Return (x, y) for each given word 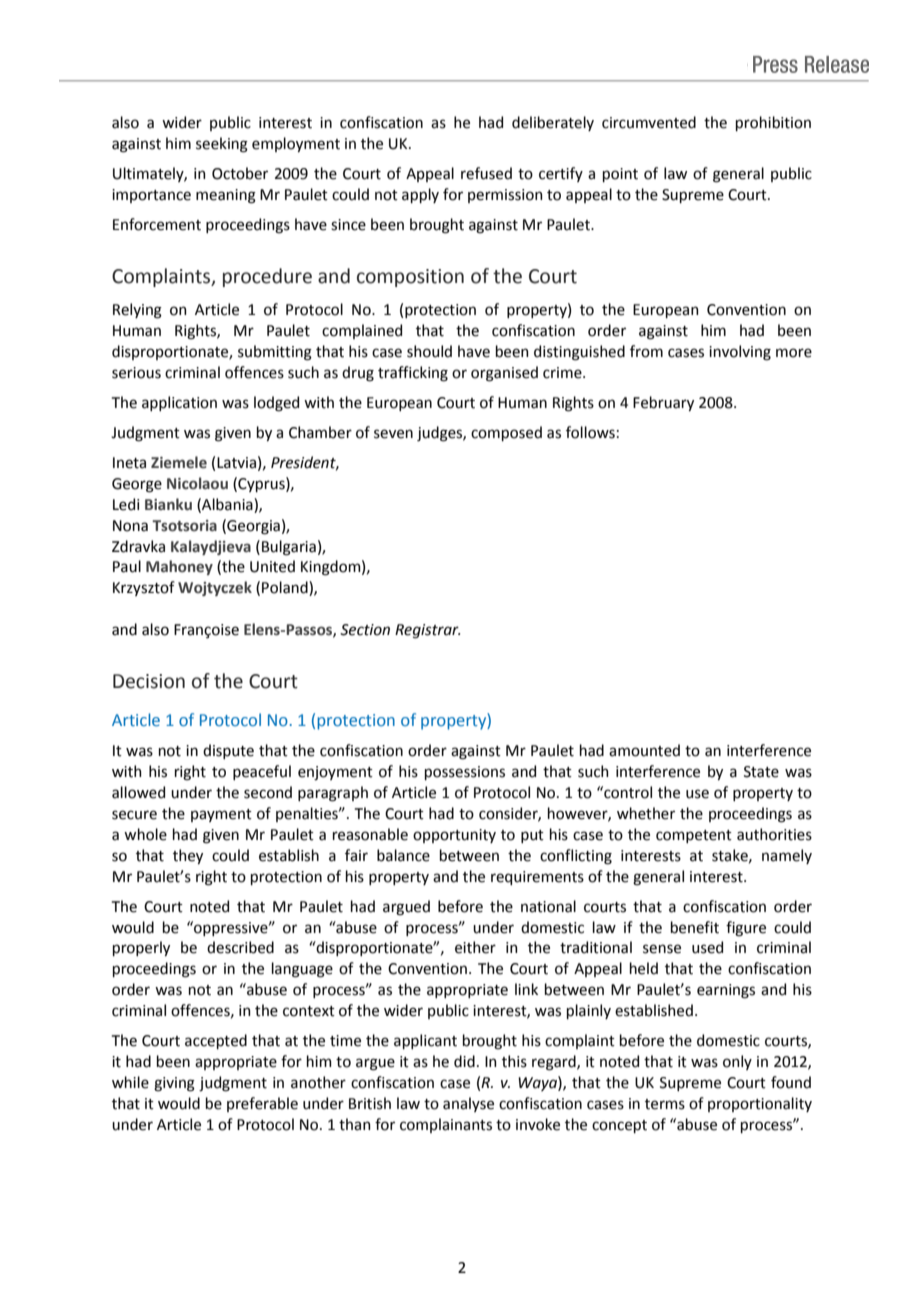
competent (694, 836)
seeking (222, 145)
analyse (468, 1104)
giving (174, 1084)
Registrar (427, 631)
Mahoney (179, 567)
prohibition (773, 123)
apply (420, 195)
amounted (644, 750)
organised (504, 374)
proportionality (760, 1104)
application (179, 403)
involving (740, 353)
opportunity (454, 836)
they (188, 856)
